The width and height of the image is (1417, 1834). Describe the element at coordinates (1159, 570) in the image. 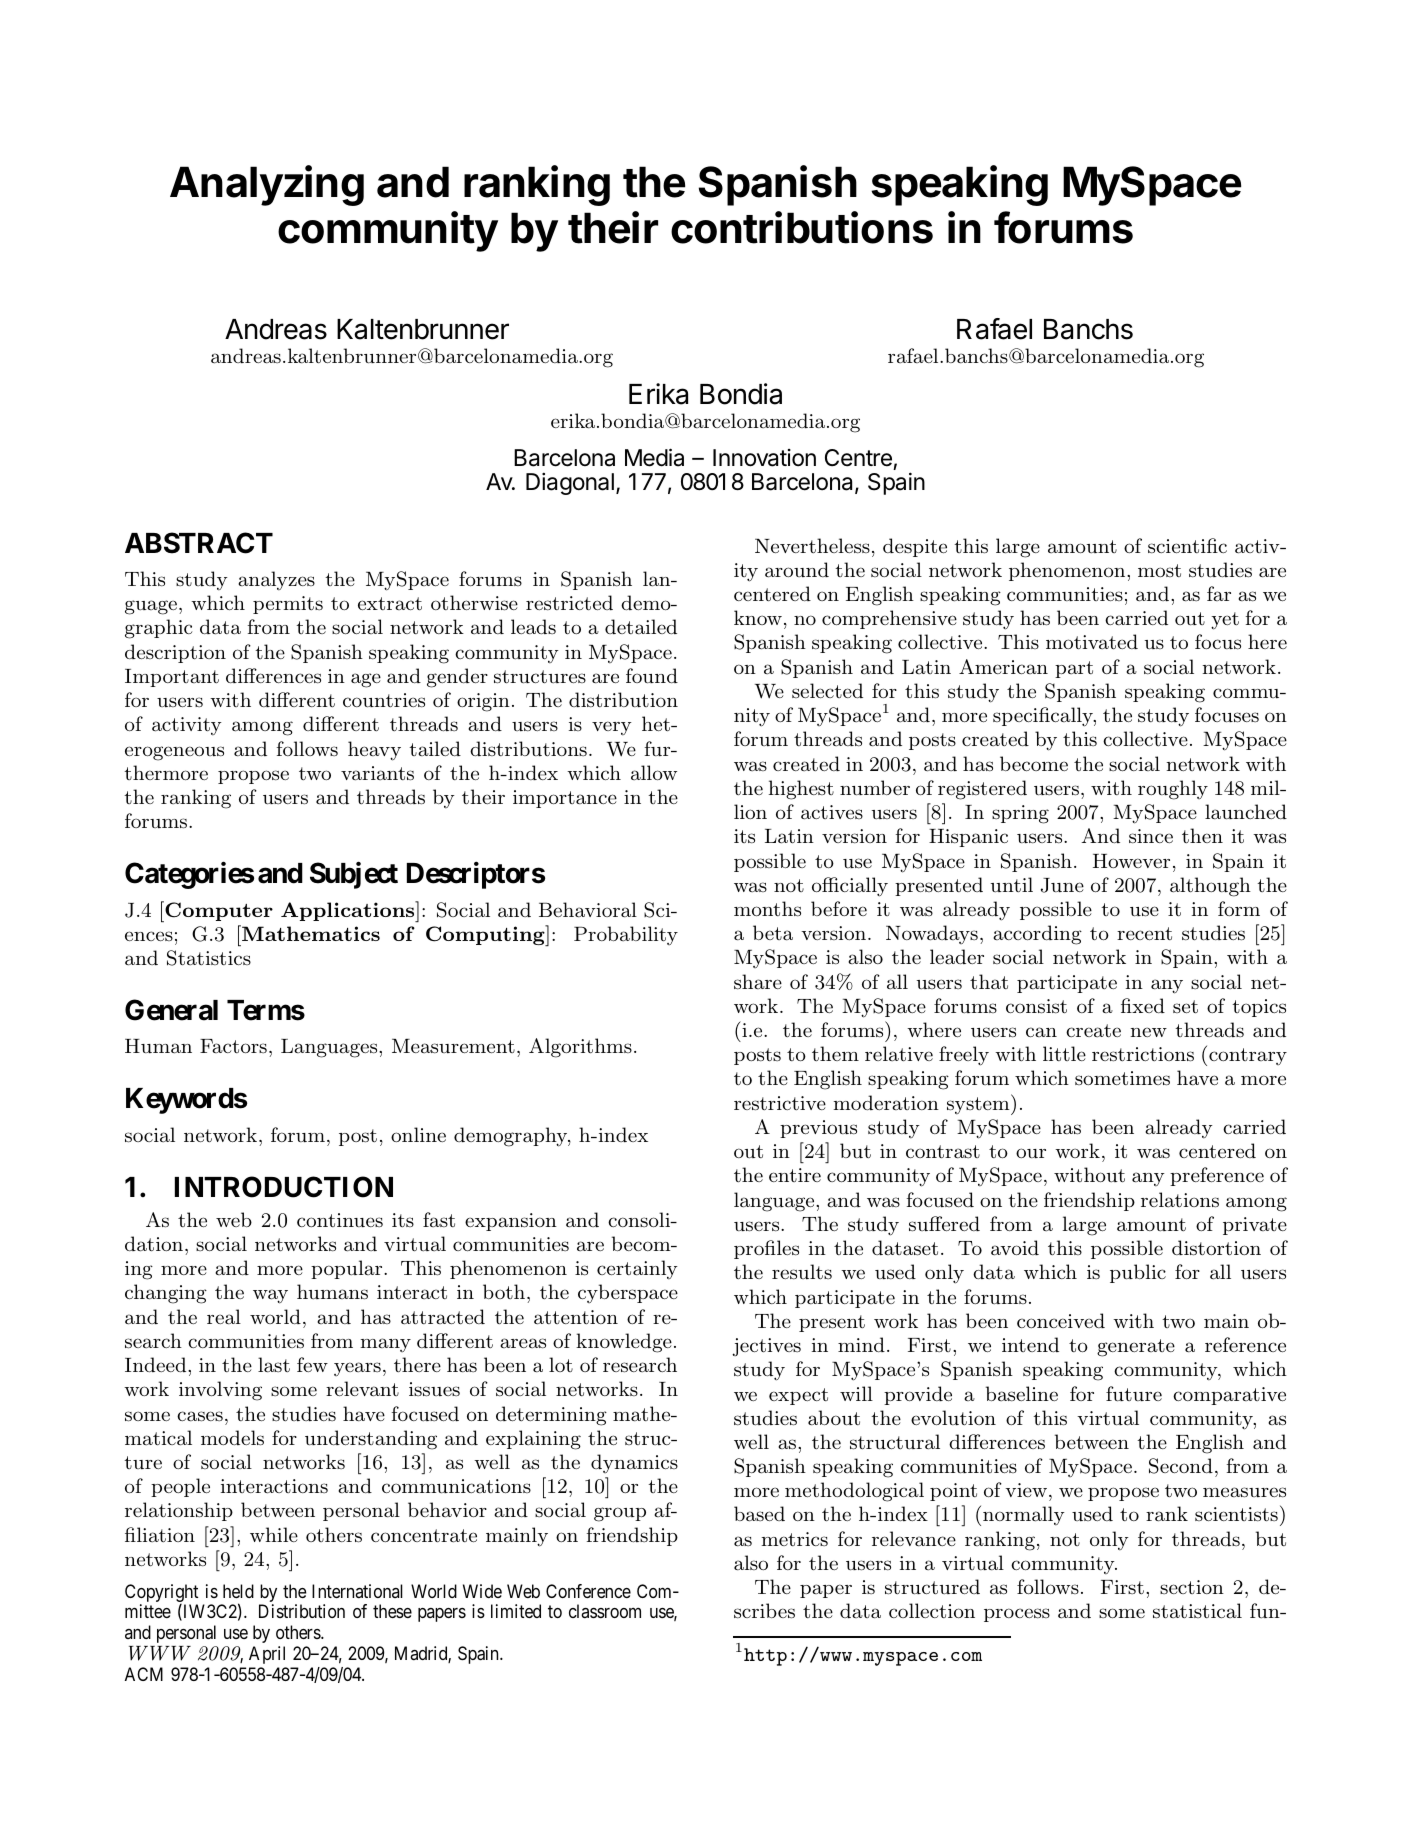

I see `most` at that location.
